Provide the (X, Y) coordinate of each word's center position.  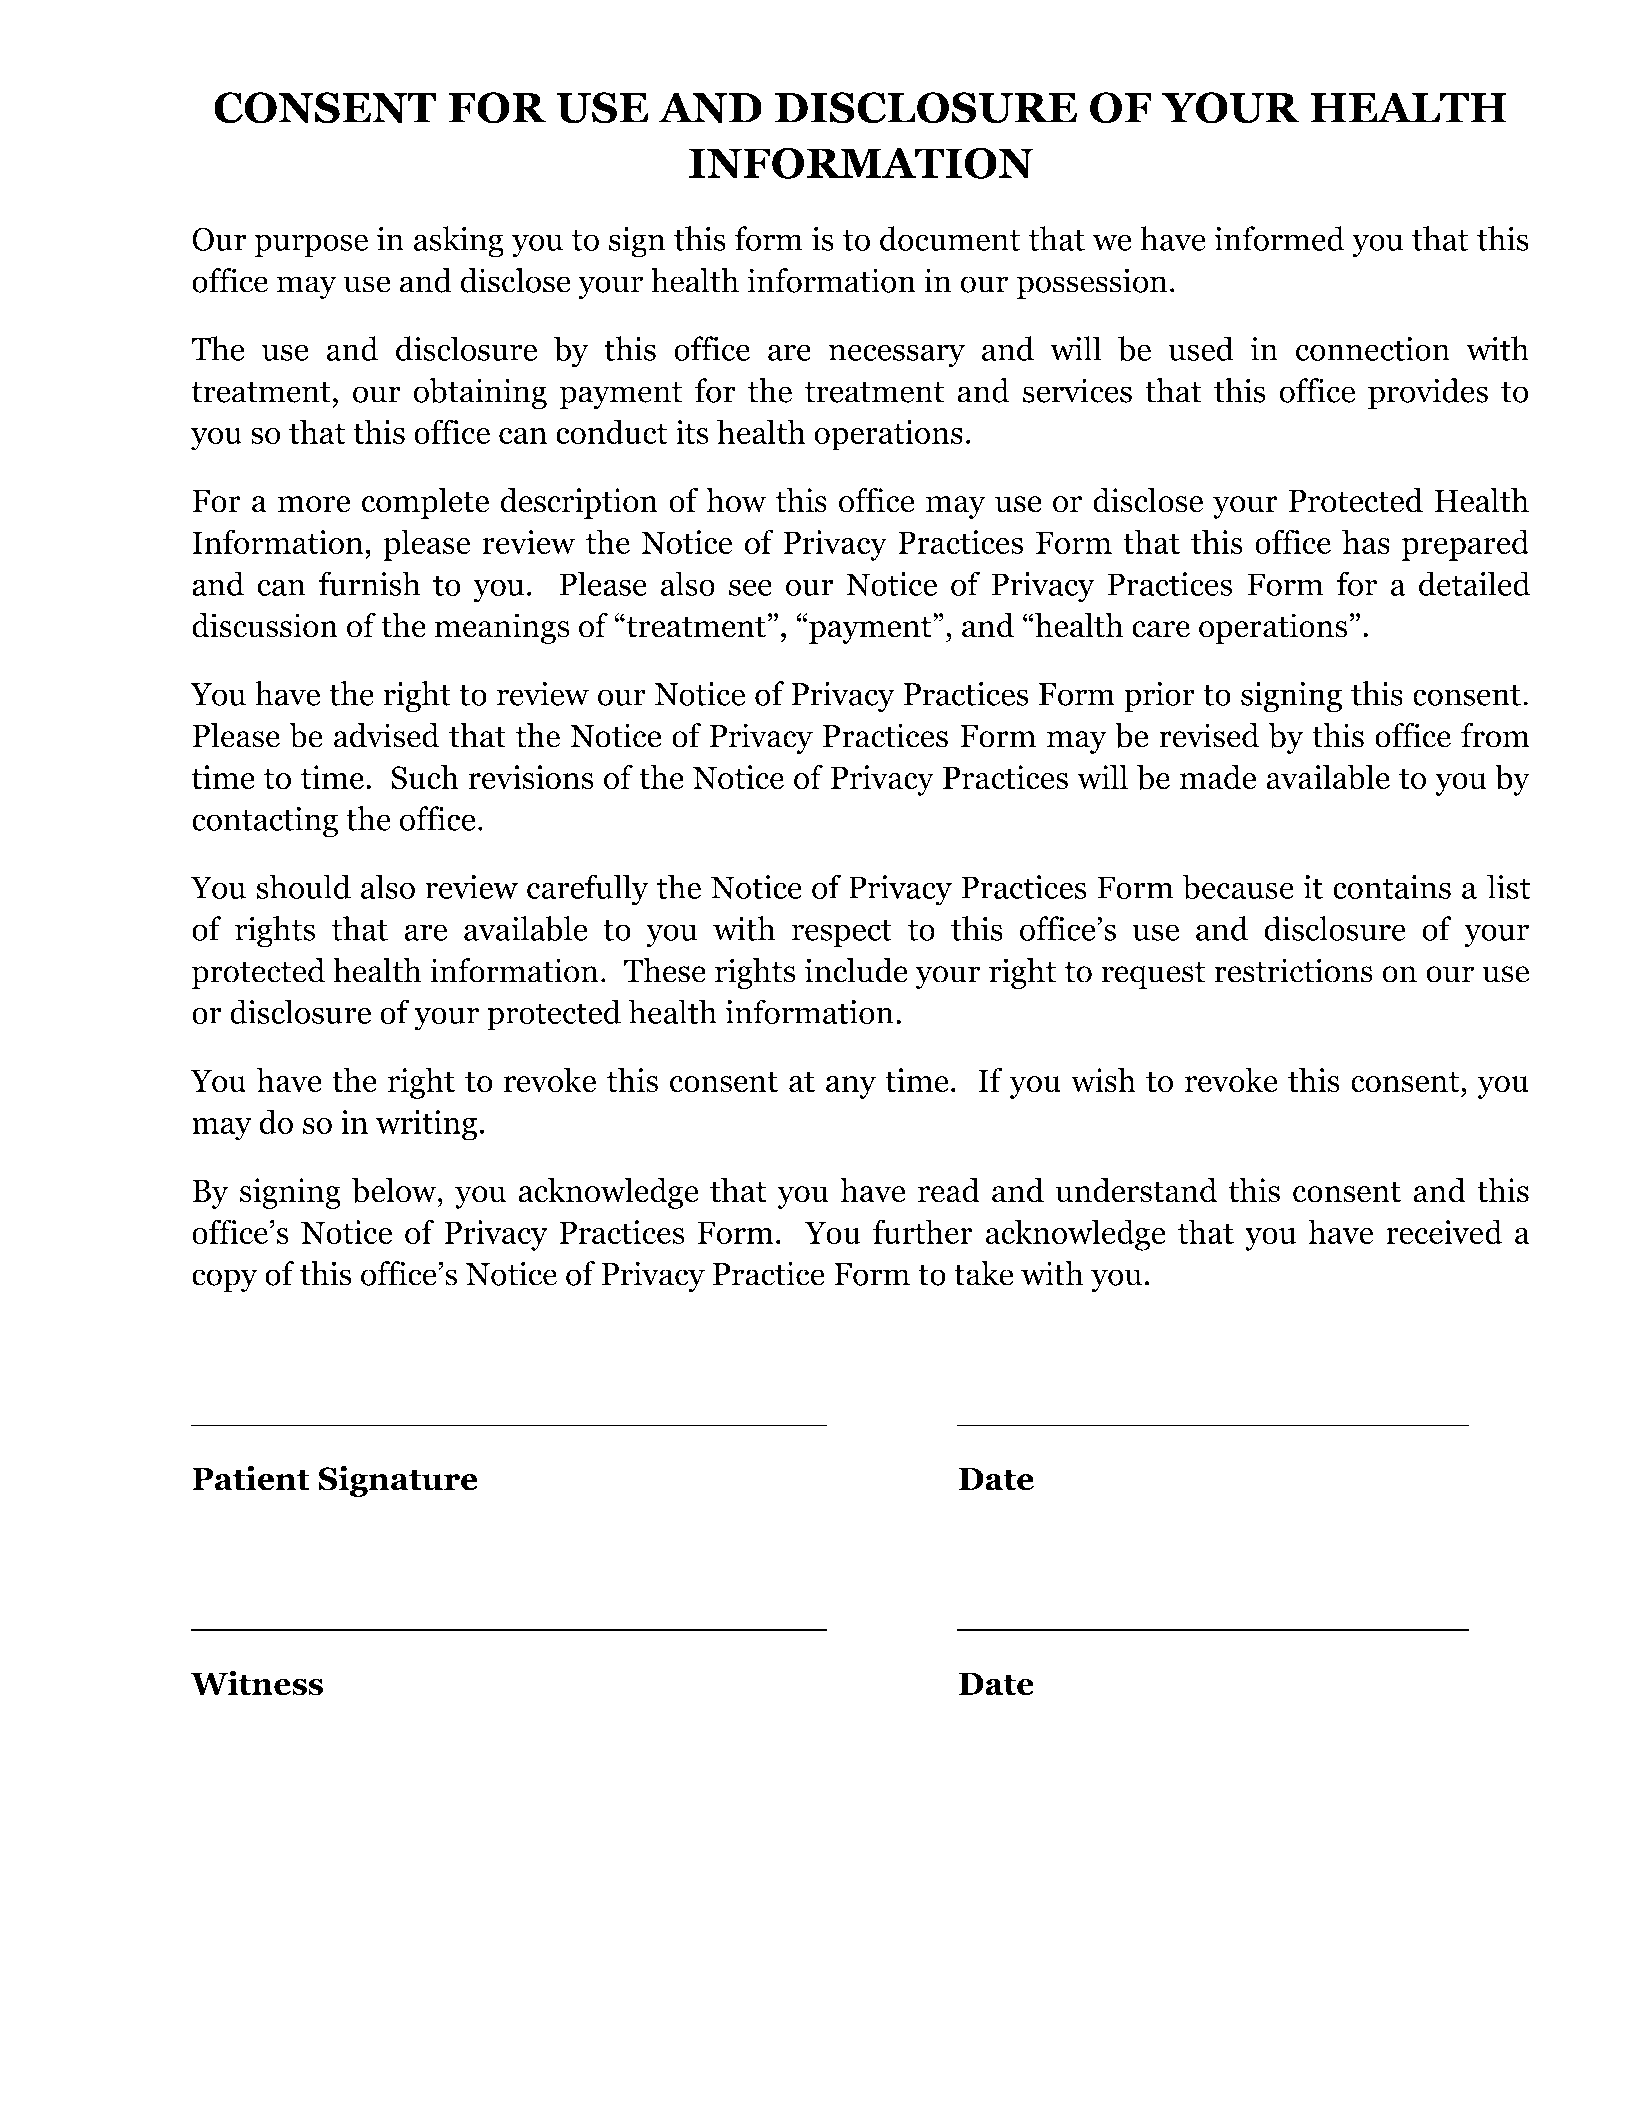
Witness (256, 1683)
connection (1373, 349)
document (950, 238)
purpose (311, 246)
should (303, 886)
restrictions (1293, 970)
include (856, 970)
